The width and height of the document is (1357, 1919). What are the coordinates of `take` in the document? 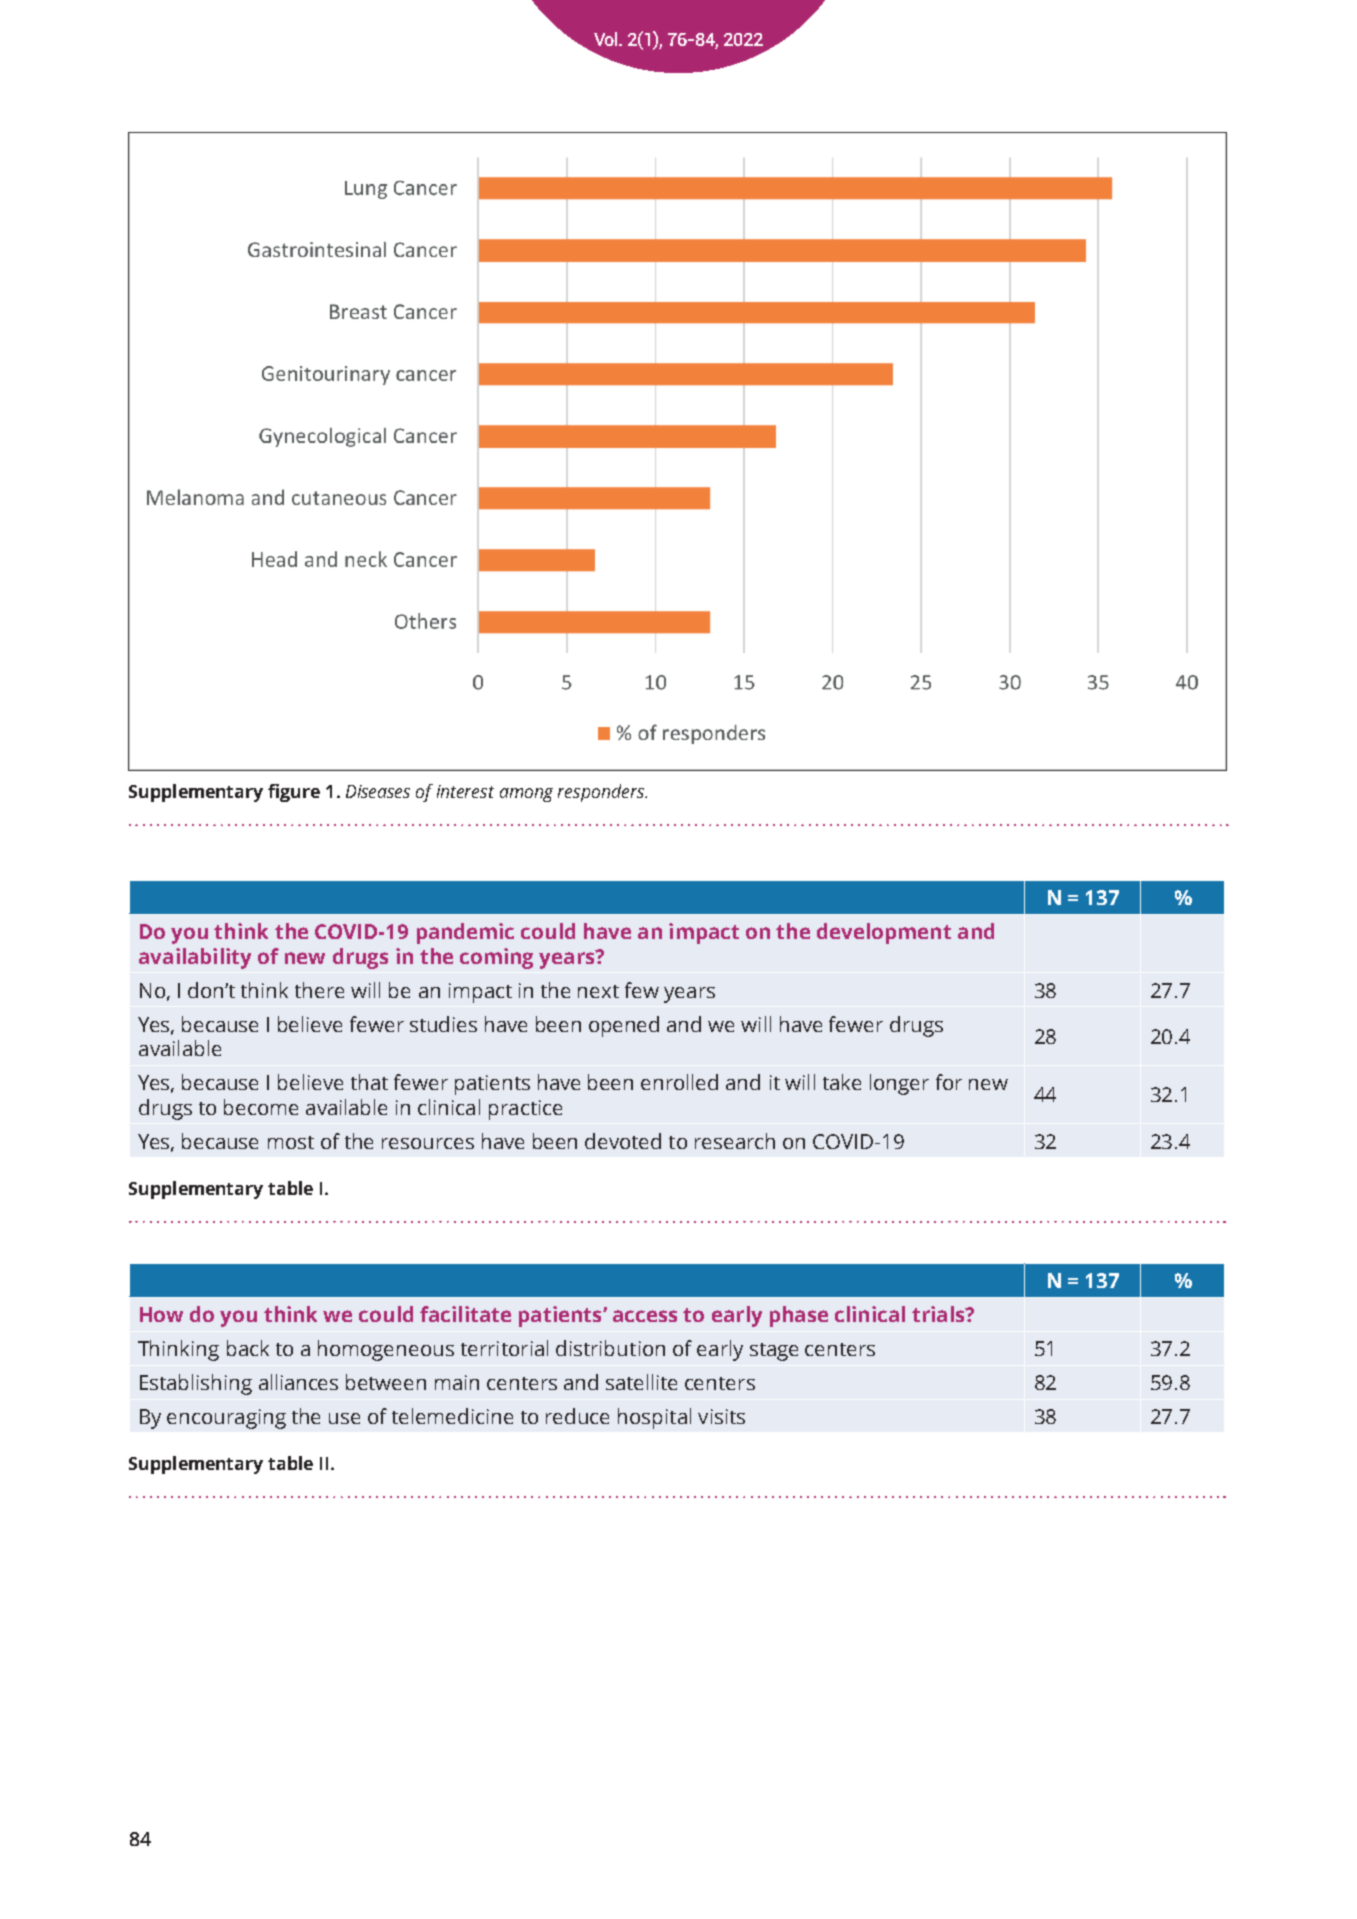 It's located at (842, 1082).
